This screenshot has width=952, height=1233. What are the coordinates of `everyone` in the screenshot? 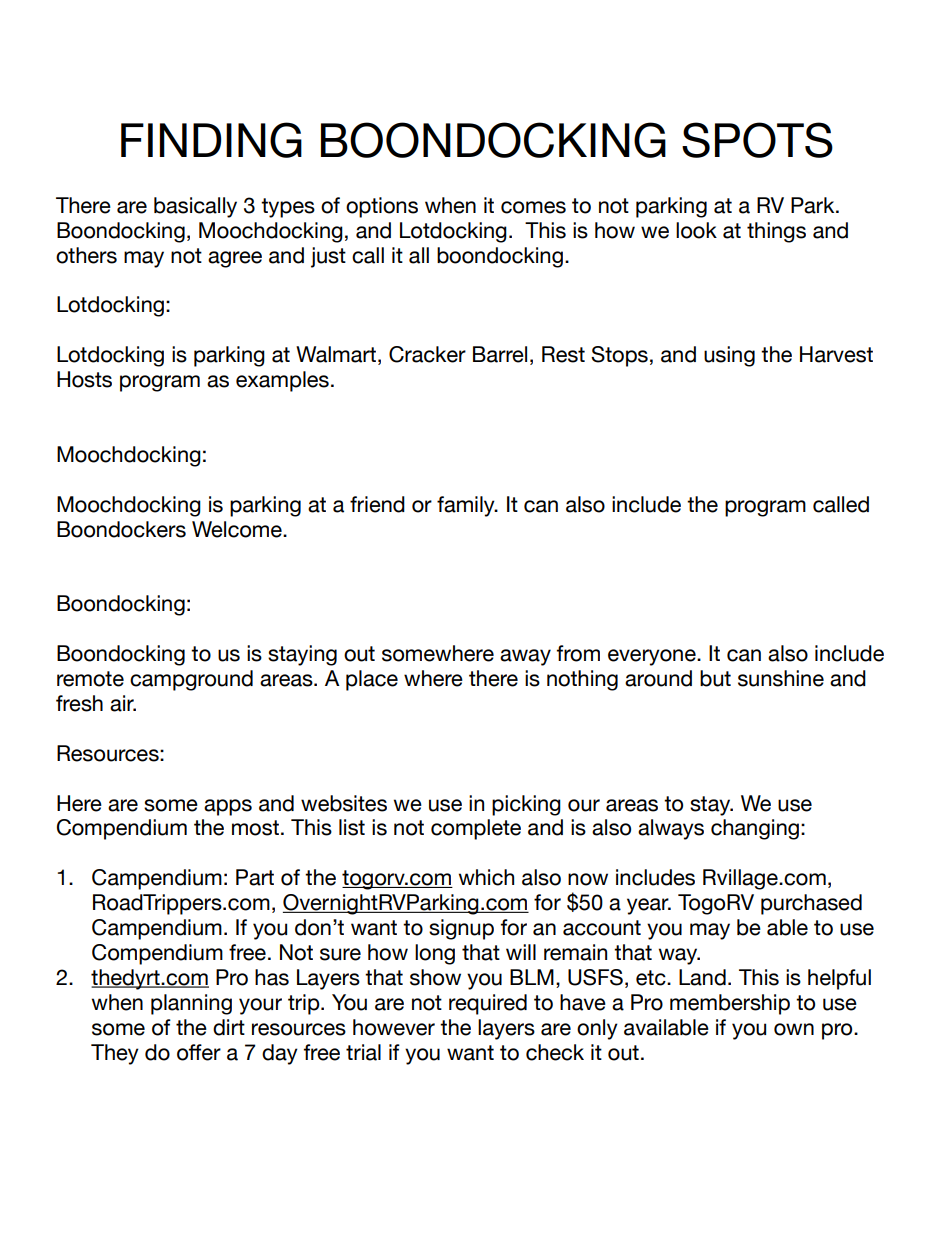 It's located at (653, 657).
